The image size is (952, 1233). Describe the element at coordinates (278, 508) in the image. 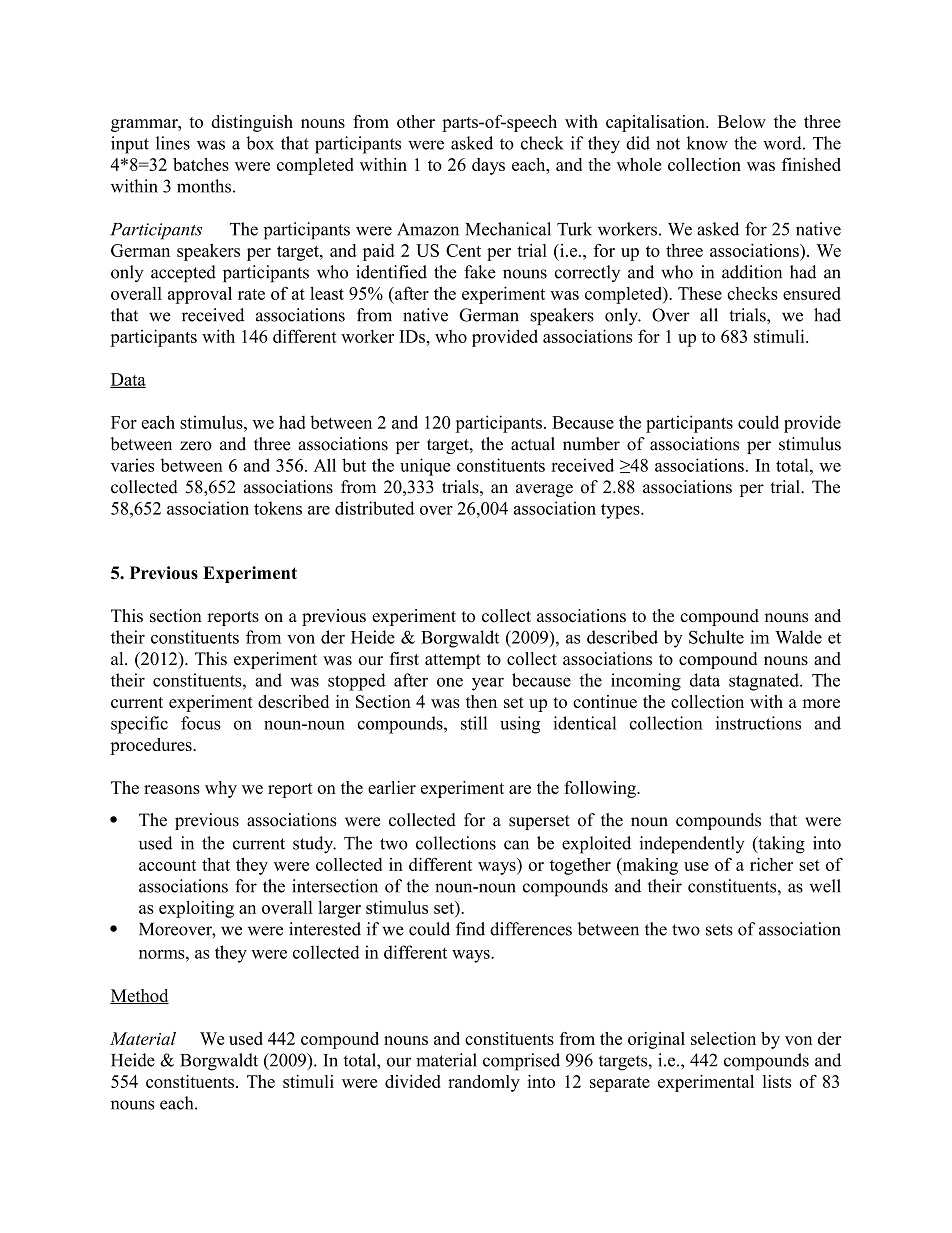

I see `tokens` at that location.
